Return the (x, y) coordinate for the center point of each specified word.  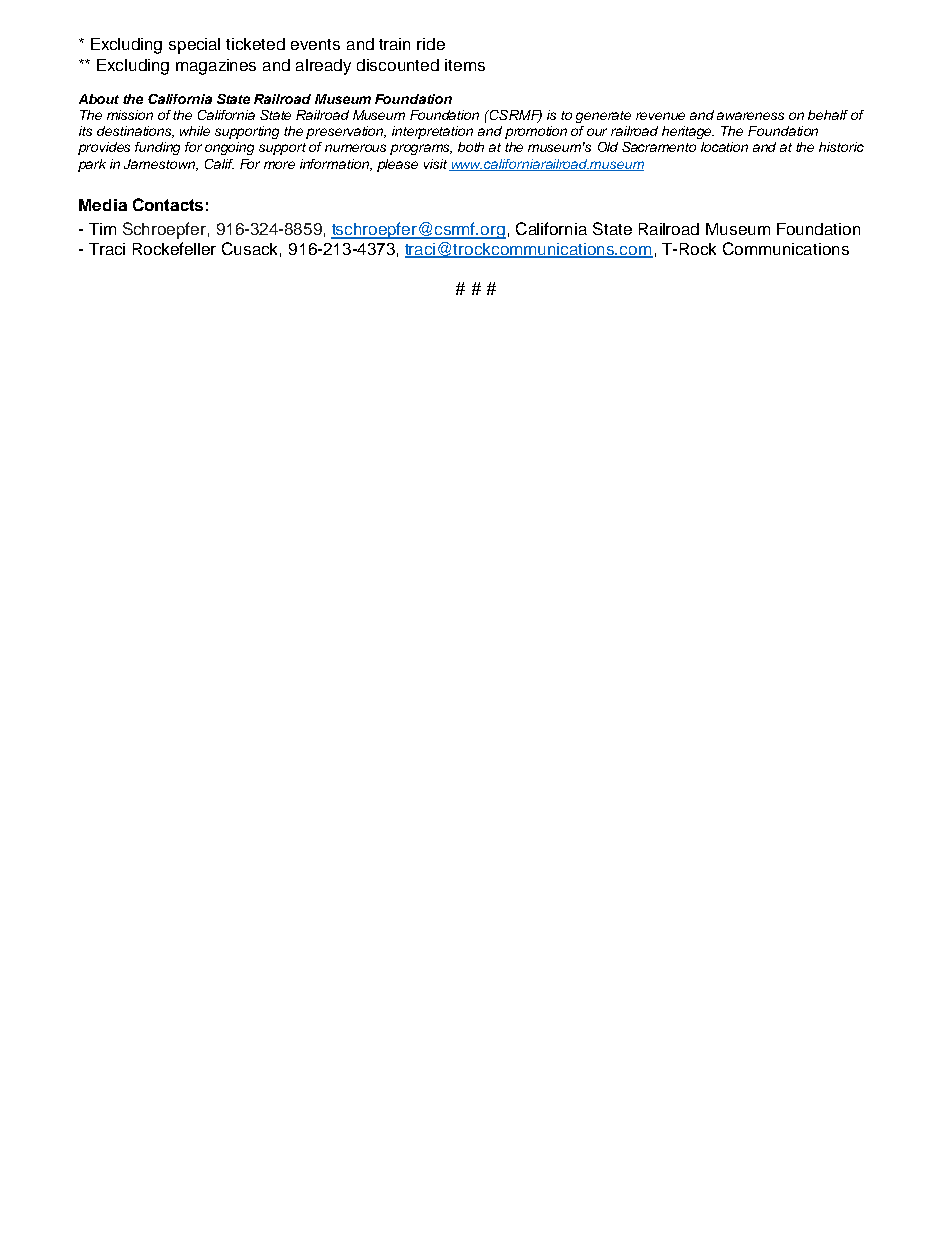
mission (130, 115)
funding (157, 148)
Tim (102, 229)
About (99, 99)
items (465, 65)
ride (431, 44)
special (194, 46)
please (397, 165)
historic (841, 147)
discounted (398, 65)
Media (103, 205)
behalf (828, 115)
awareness (750, 116)
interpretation (432, 132)
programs (421, 149)
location (724, 147)
